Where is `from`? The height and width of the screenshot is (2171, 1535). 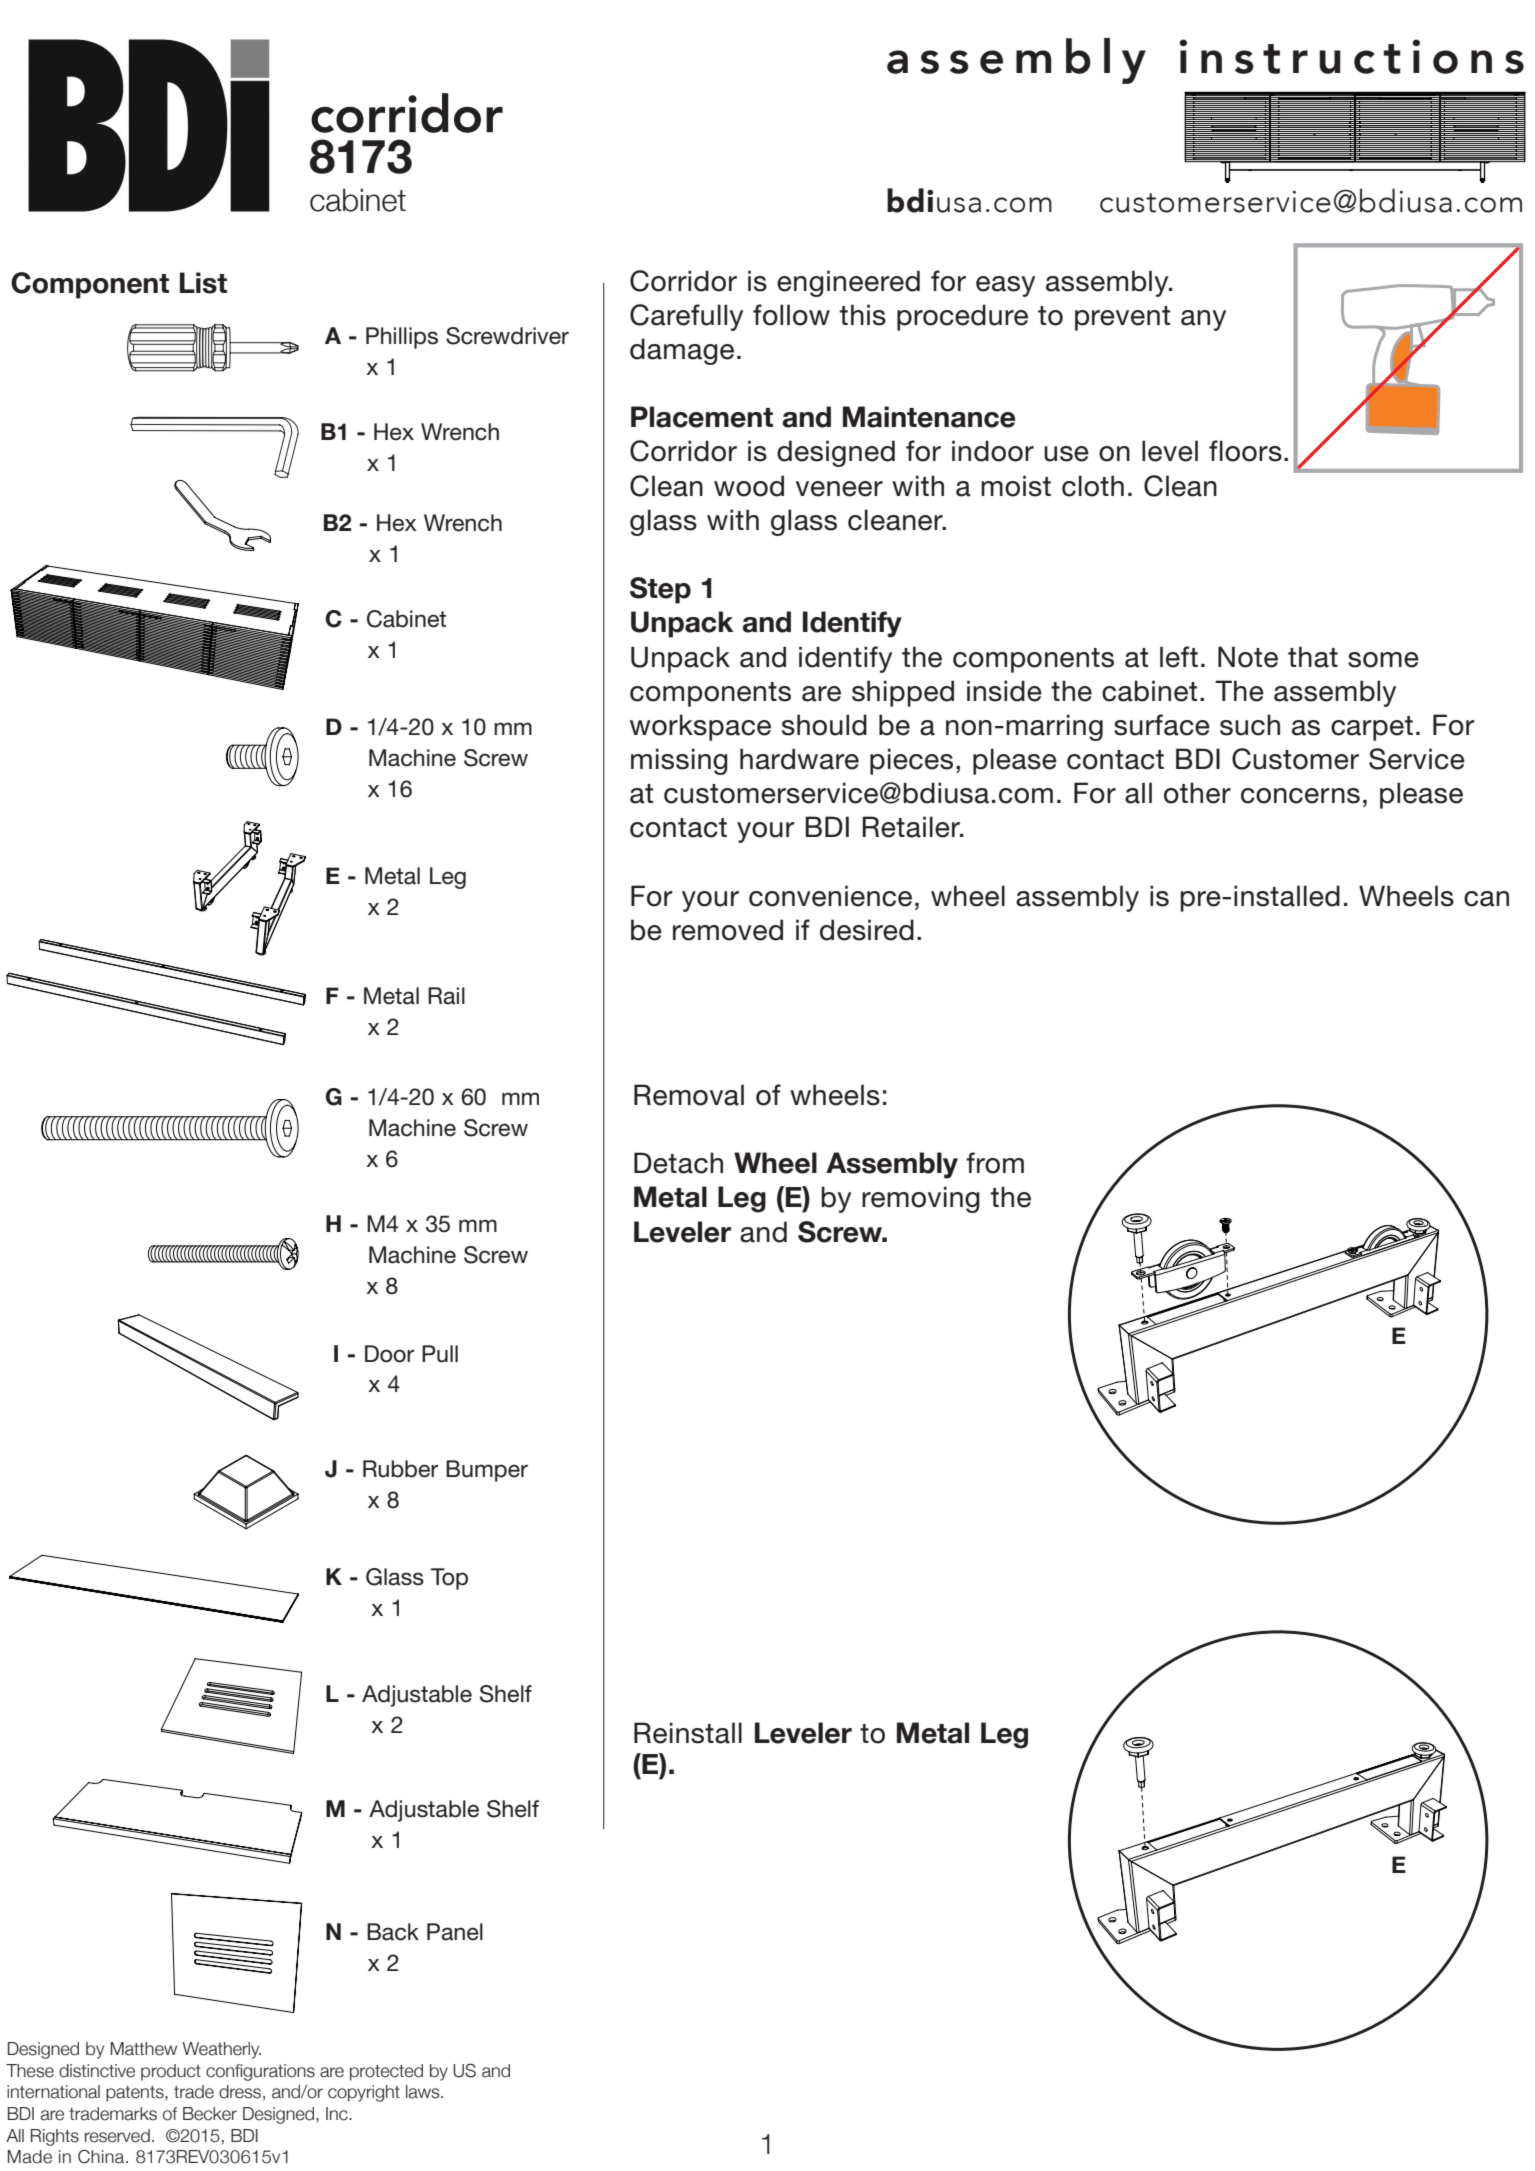 from is located at coordinates (995, 1163).
